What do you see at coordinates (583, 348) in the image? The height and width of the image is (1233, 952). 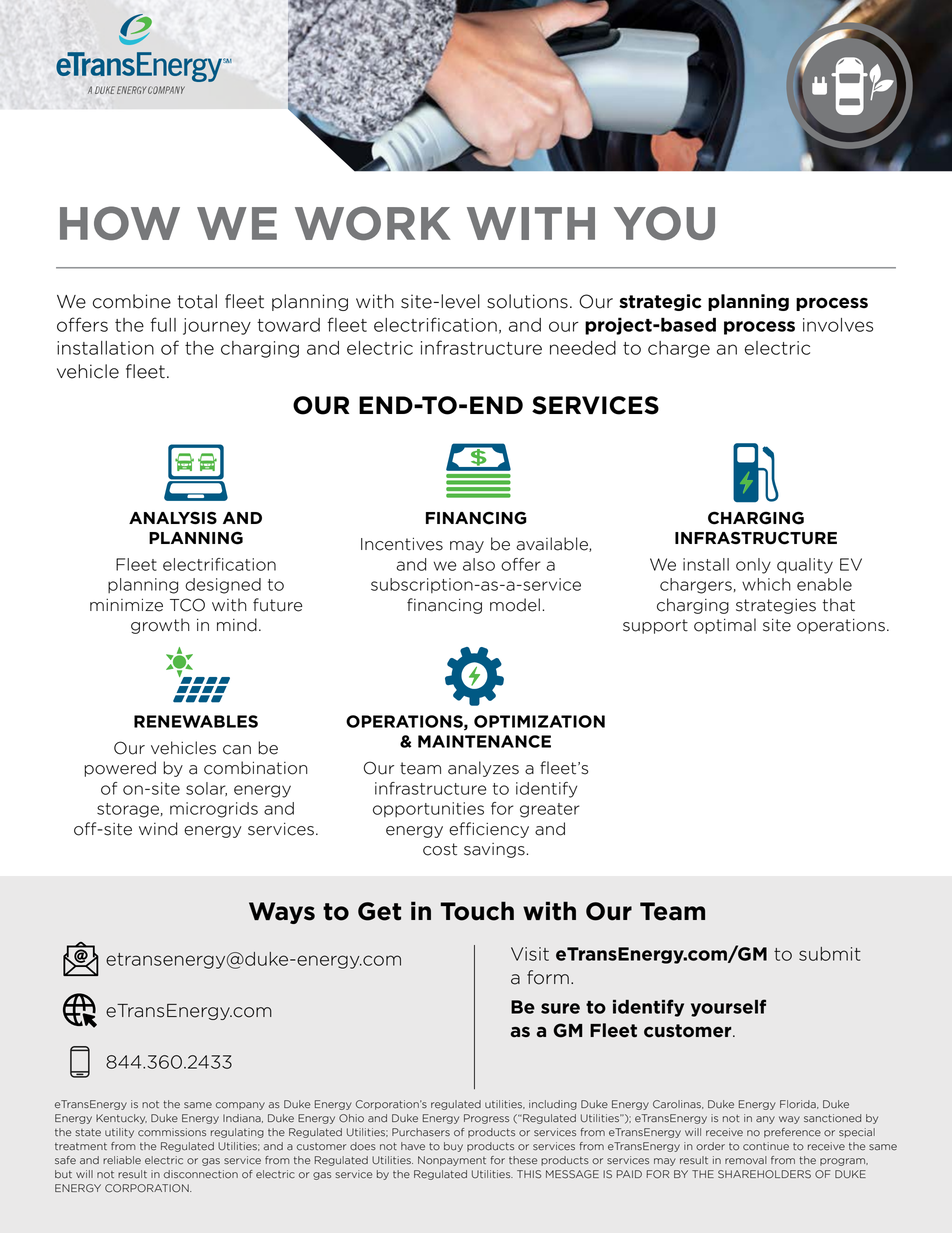 I see `needed` at bounding box center [583, 348].
